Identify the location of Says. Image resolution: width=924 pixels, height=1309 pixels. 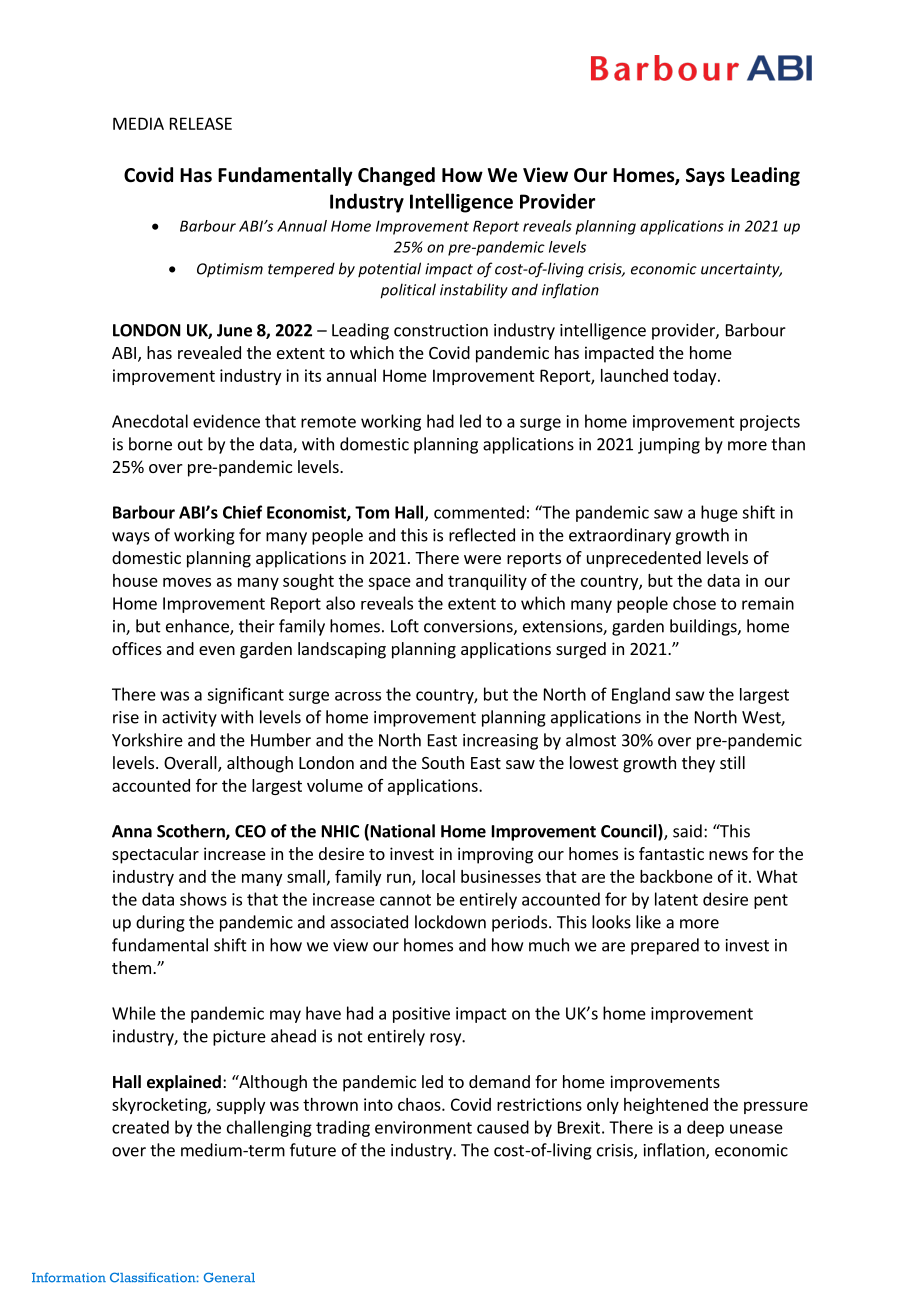
(705, 177).
